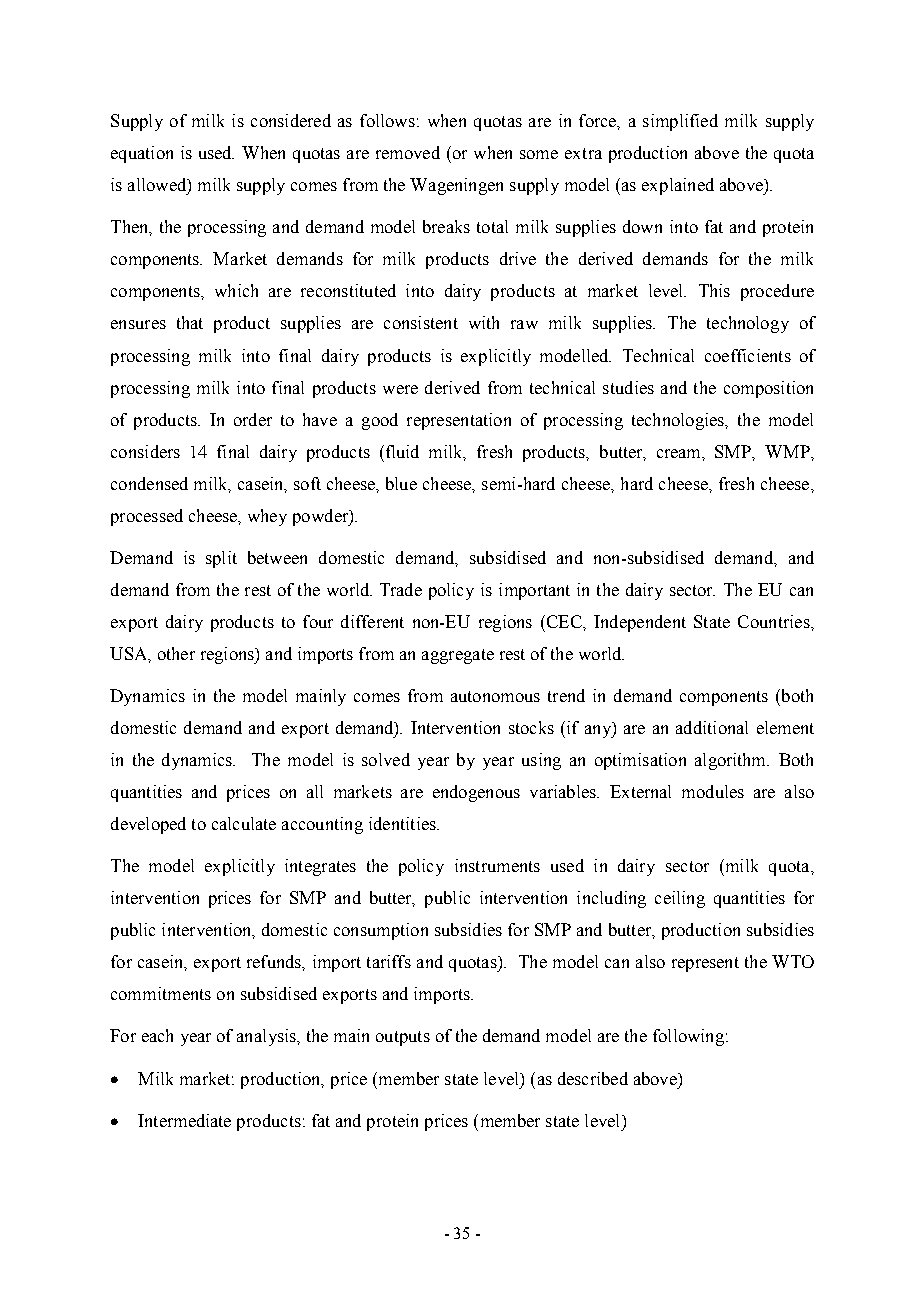 This screenshot has width=924, height=1308. What do you see at coordinates (408, 152) in the screenshot?
I see `removed` at bounding box center [408, 152].
